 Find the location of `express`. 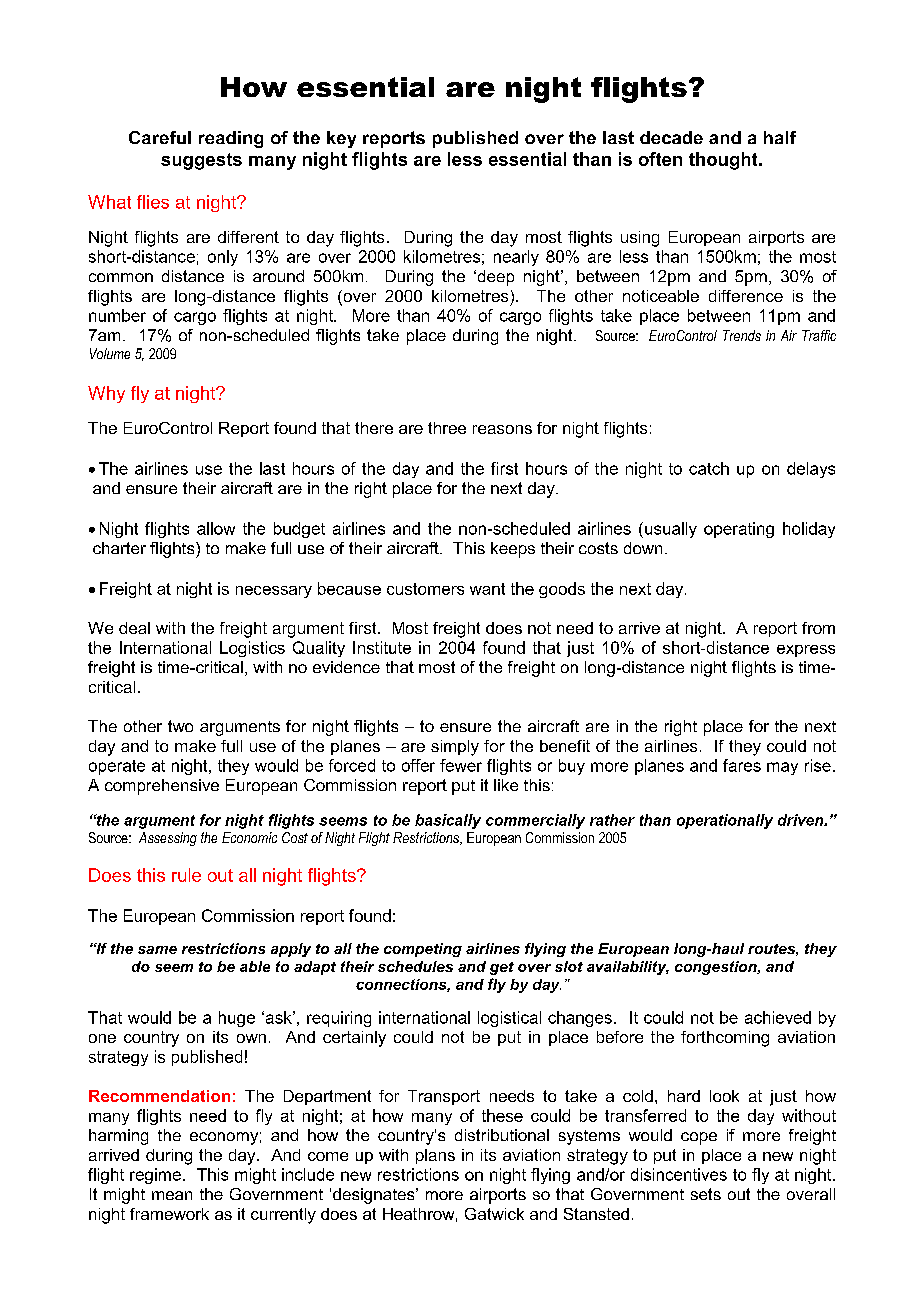

express is located at coordinates (806, 651).
